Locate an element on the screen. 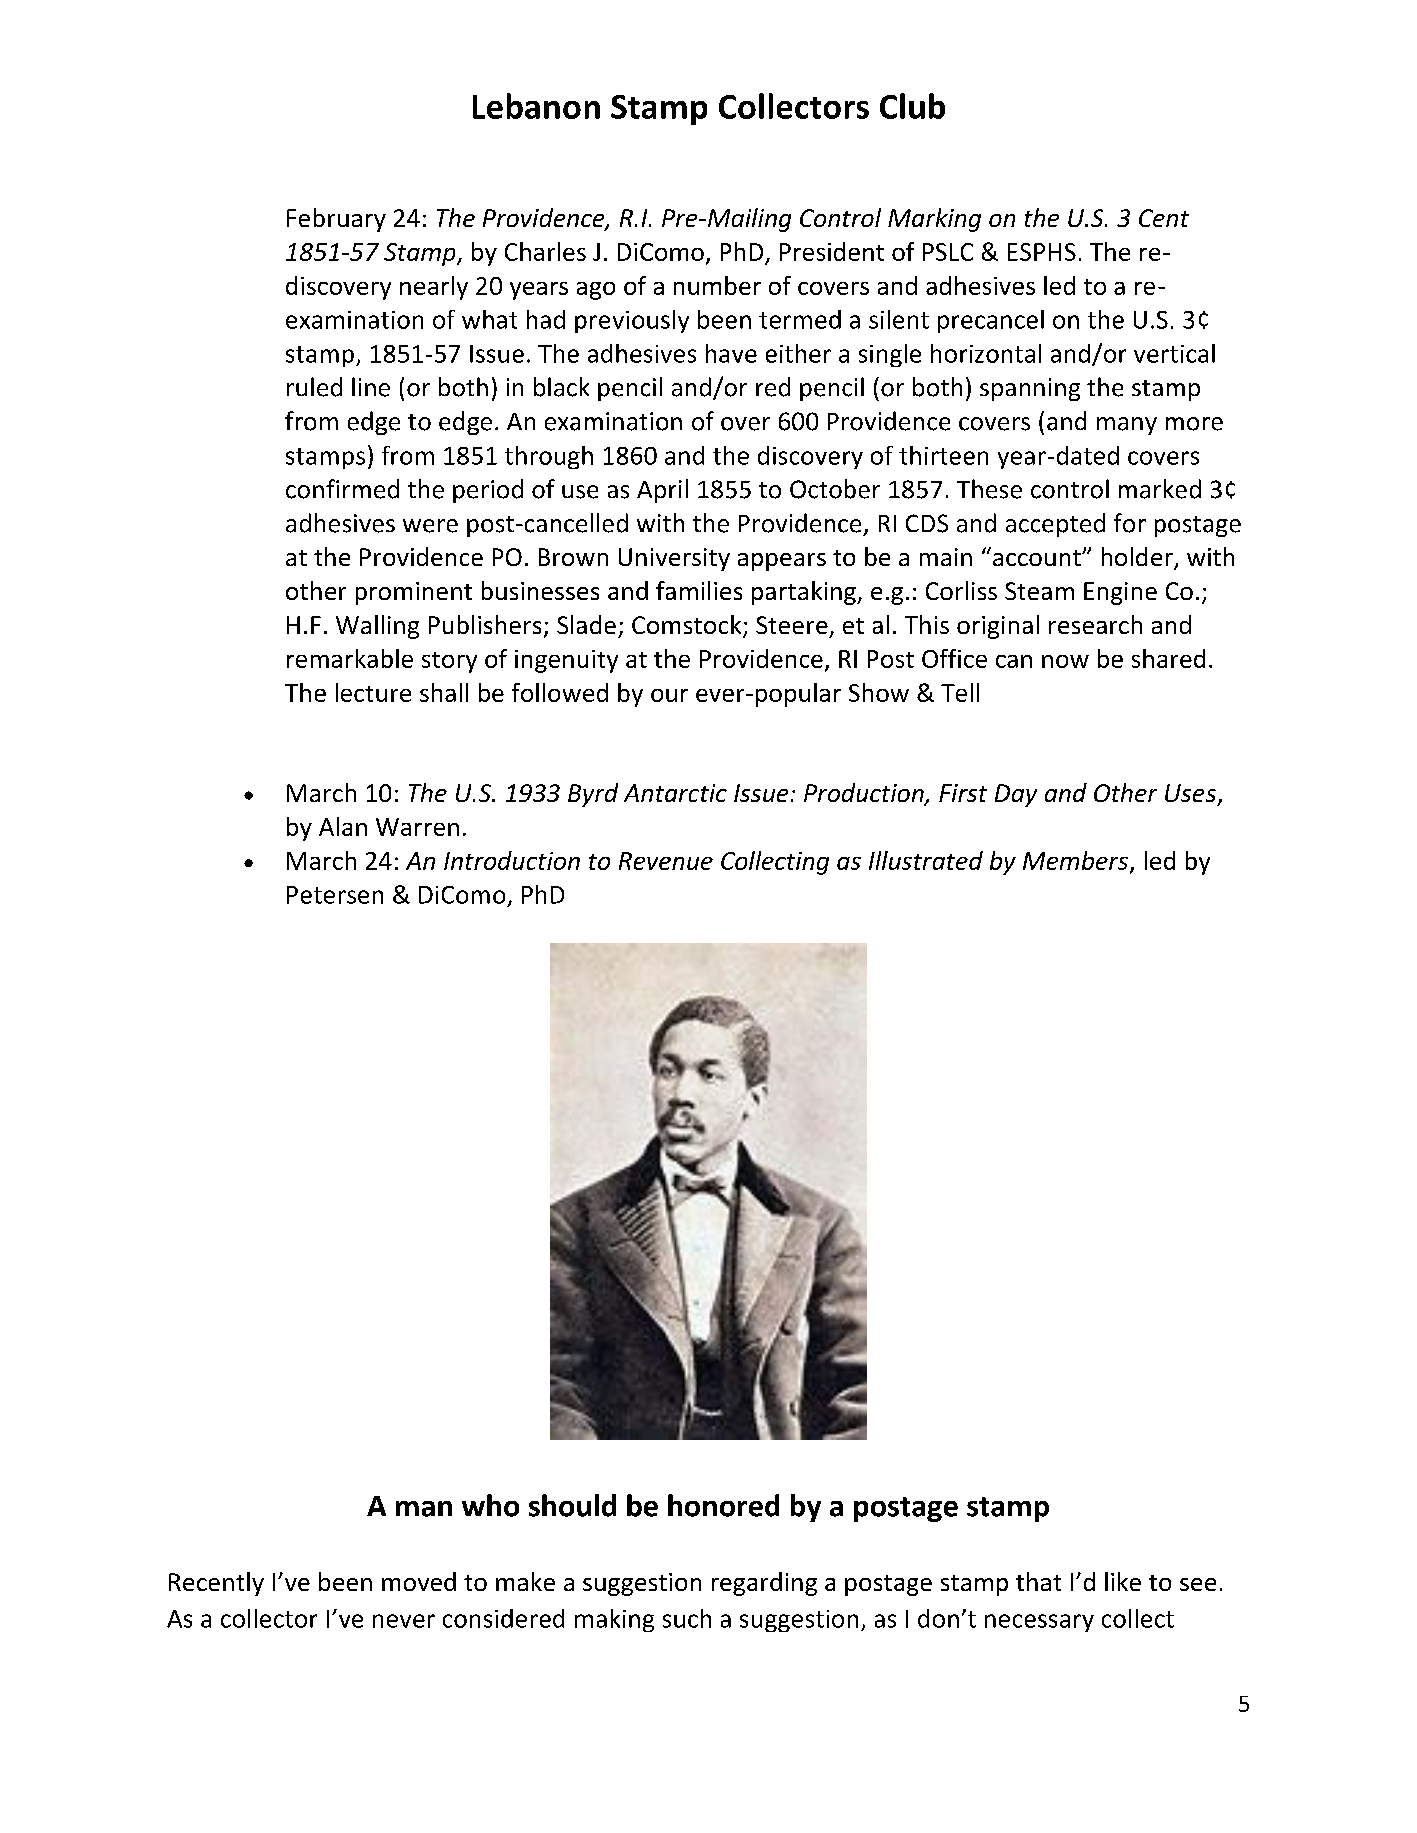  moved is located at coordinates (419, 1581).
